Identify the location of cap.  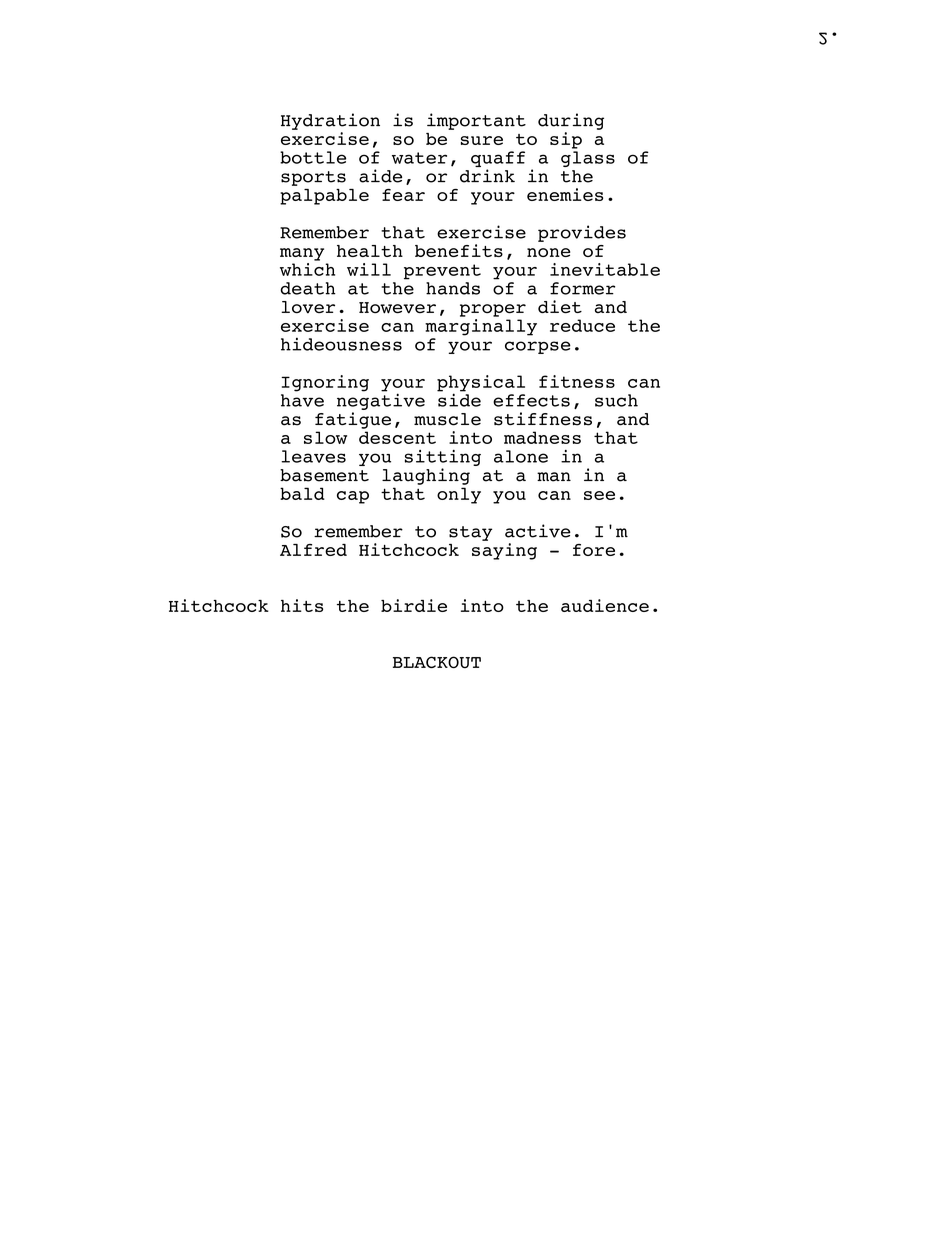
(353, 497).
